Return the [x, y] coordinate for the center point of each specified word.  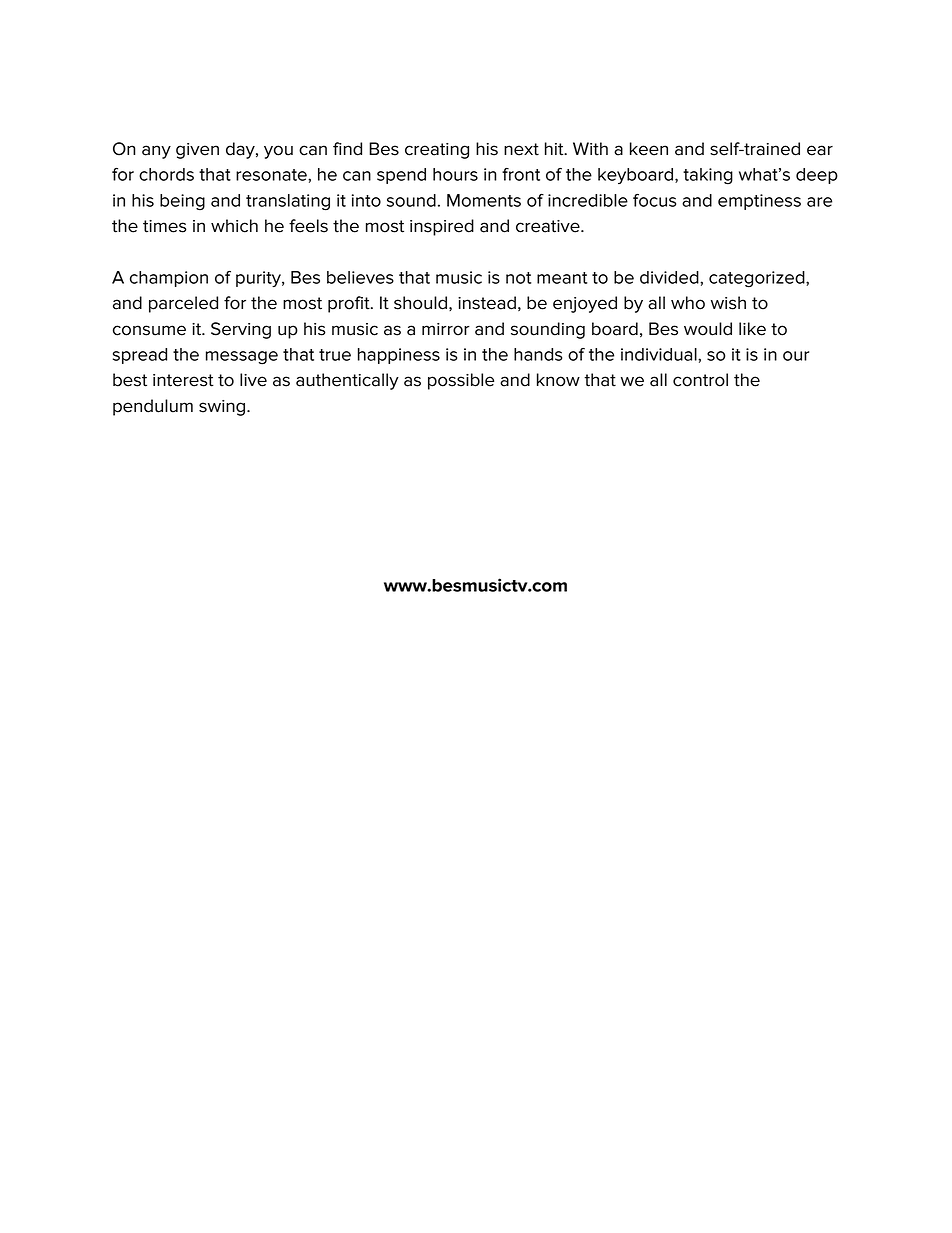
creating [437, 151]
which [234, 226]
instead [487, 303]
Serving [241, 330]
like [752, 329]
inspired [442, 227]
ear [820, 150]
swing [223, 408]
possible [461, 381]
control [700, 380]
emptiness [759, 202]
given [197, 151]
